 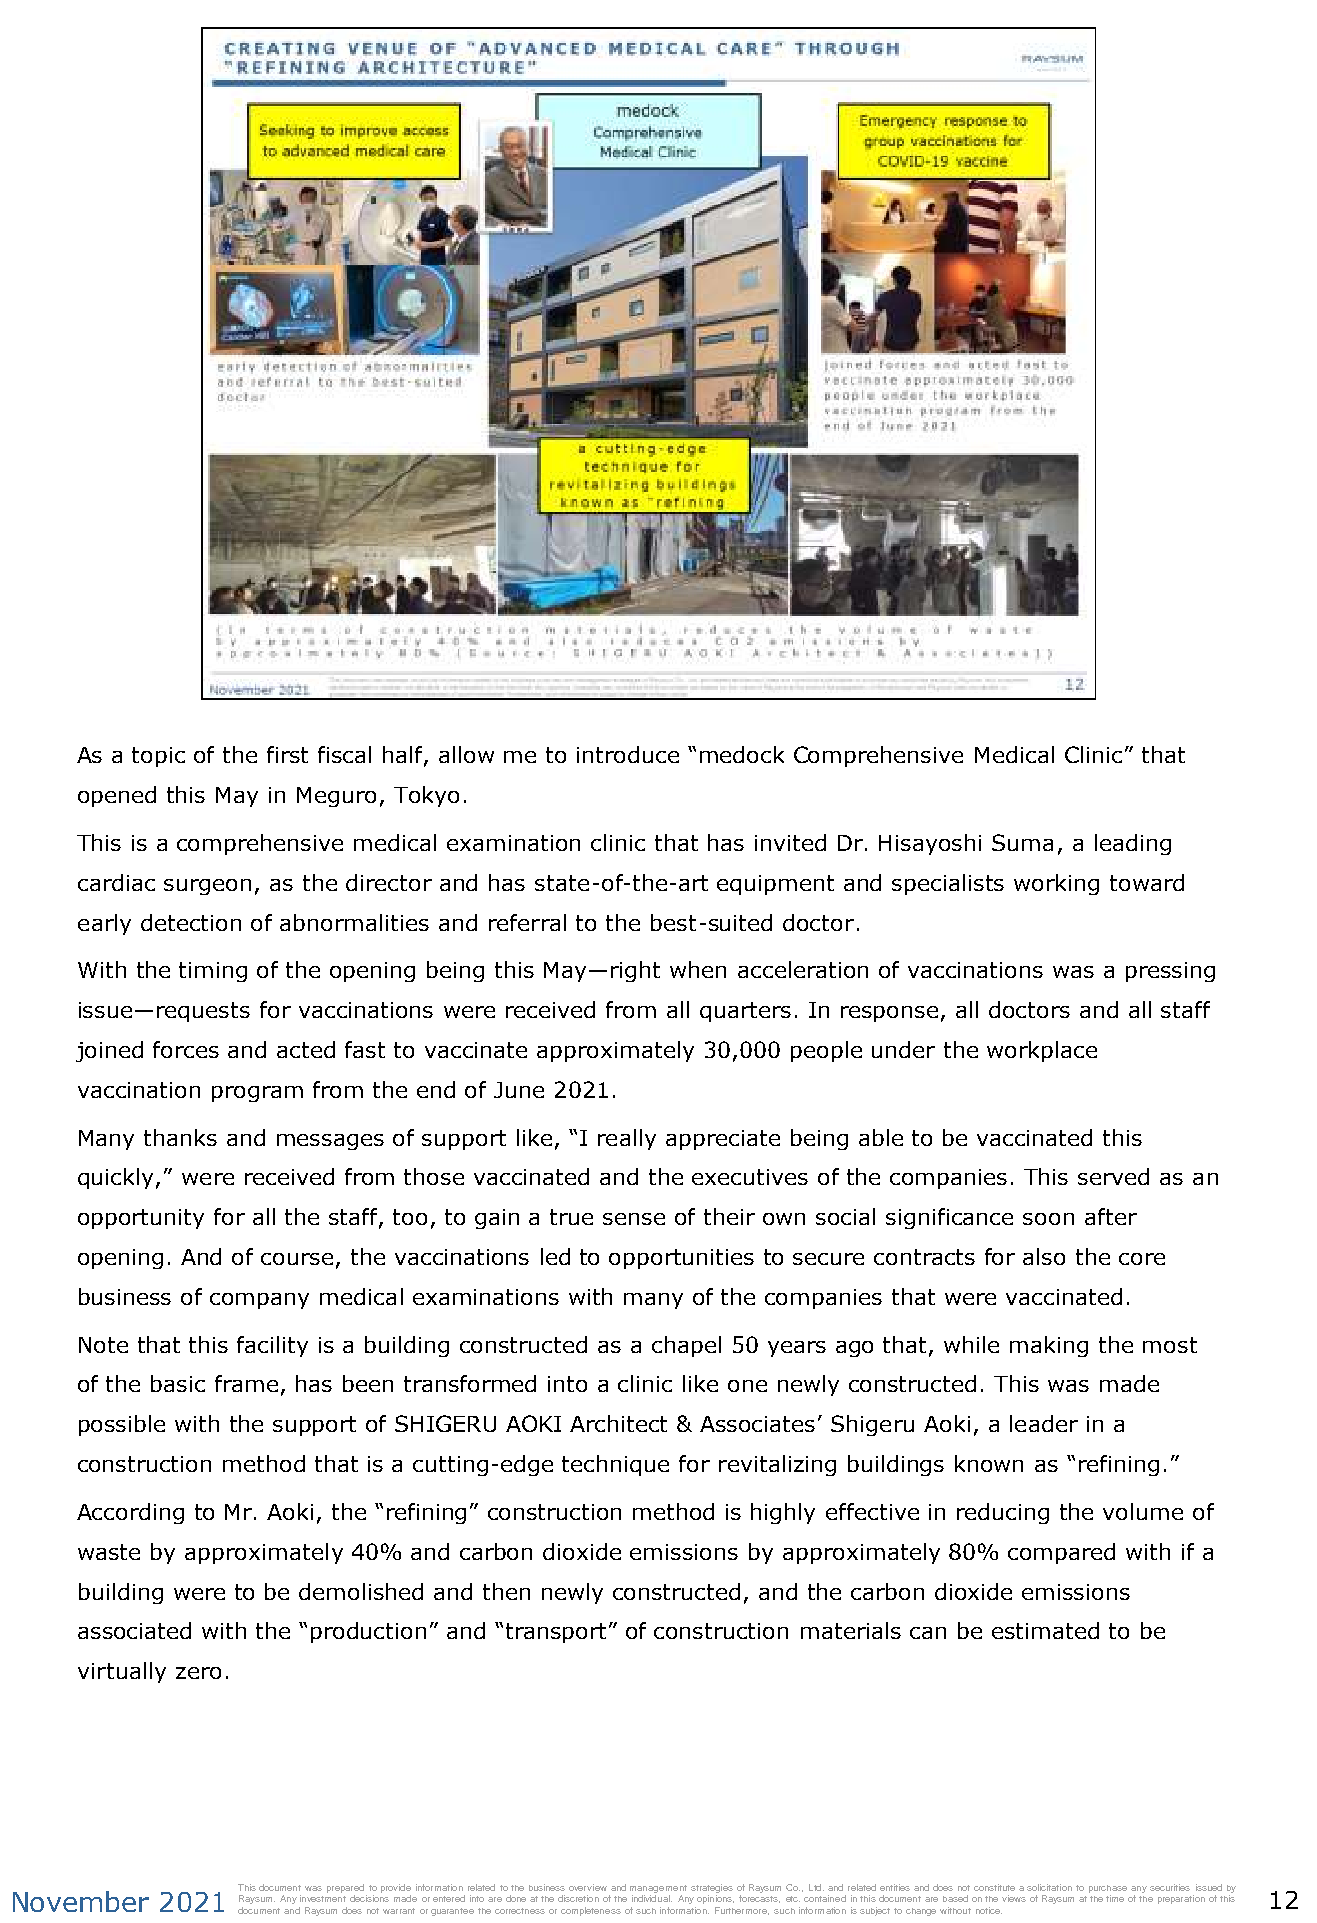 What do you see at coordinates (141, 1219) in the page?
I see `opportunity` at bounding box center [141, 1219].
